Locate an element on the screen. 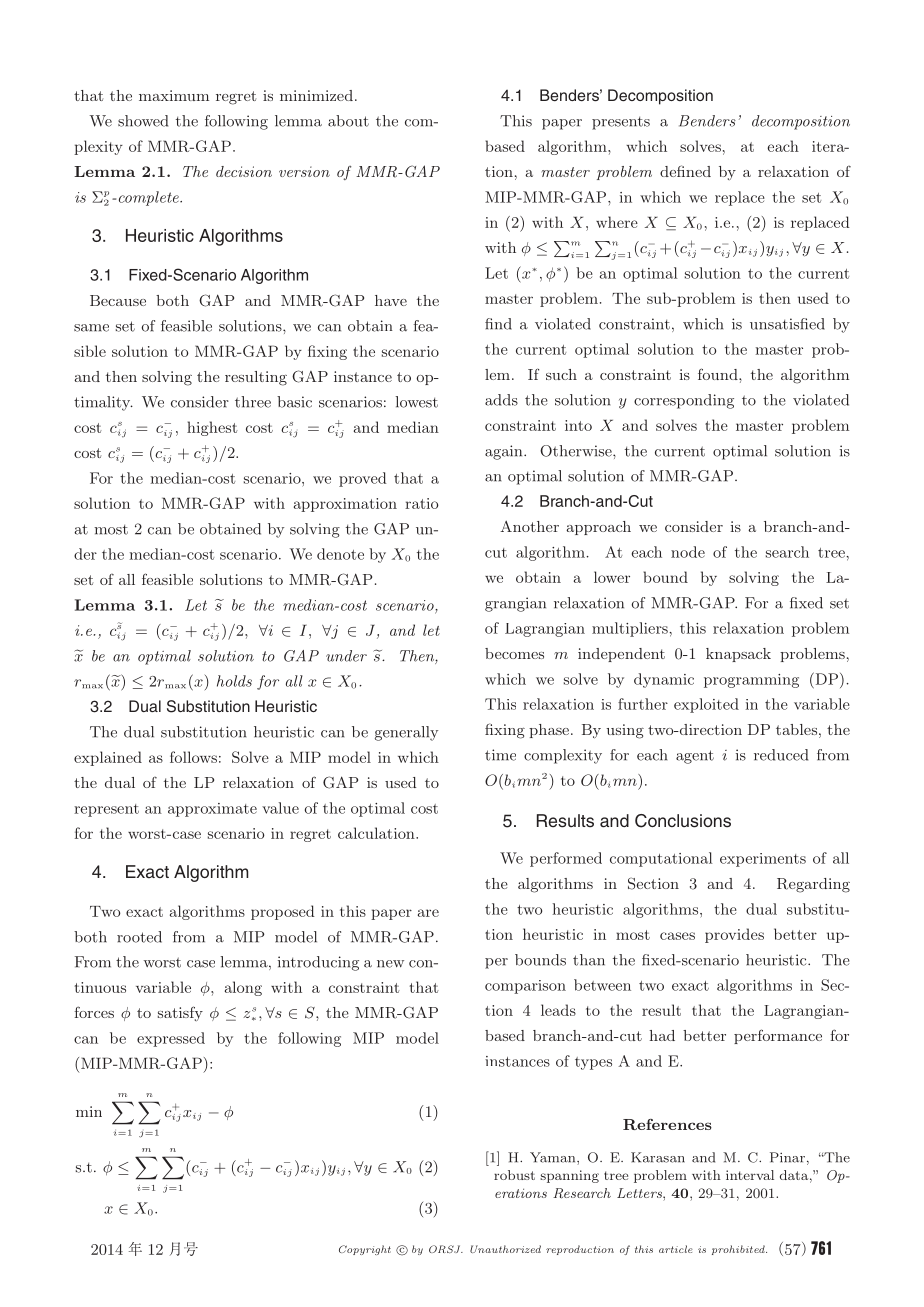 The image size is (924, 1307). about is located at coordinates (348, 121).
